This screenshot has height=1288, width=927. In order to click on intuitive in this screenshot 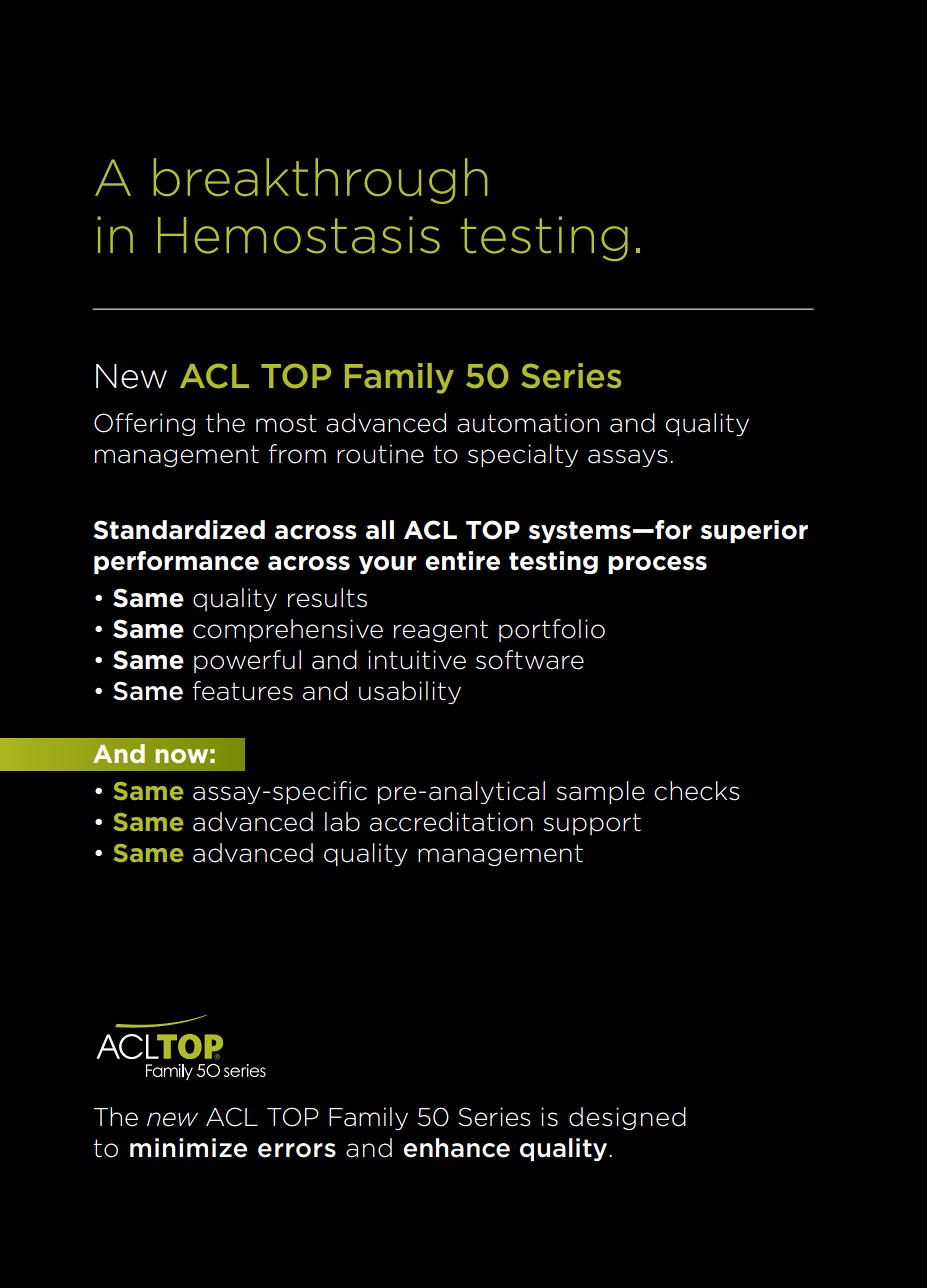, I will do `click(417, 660)`.
